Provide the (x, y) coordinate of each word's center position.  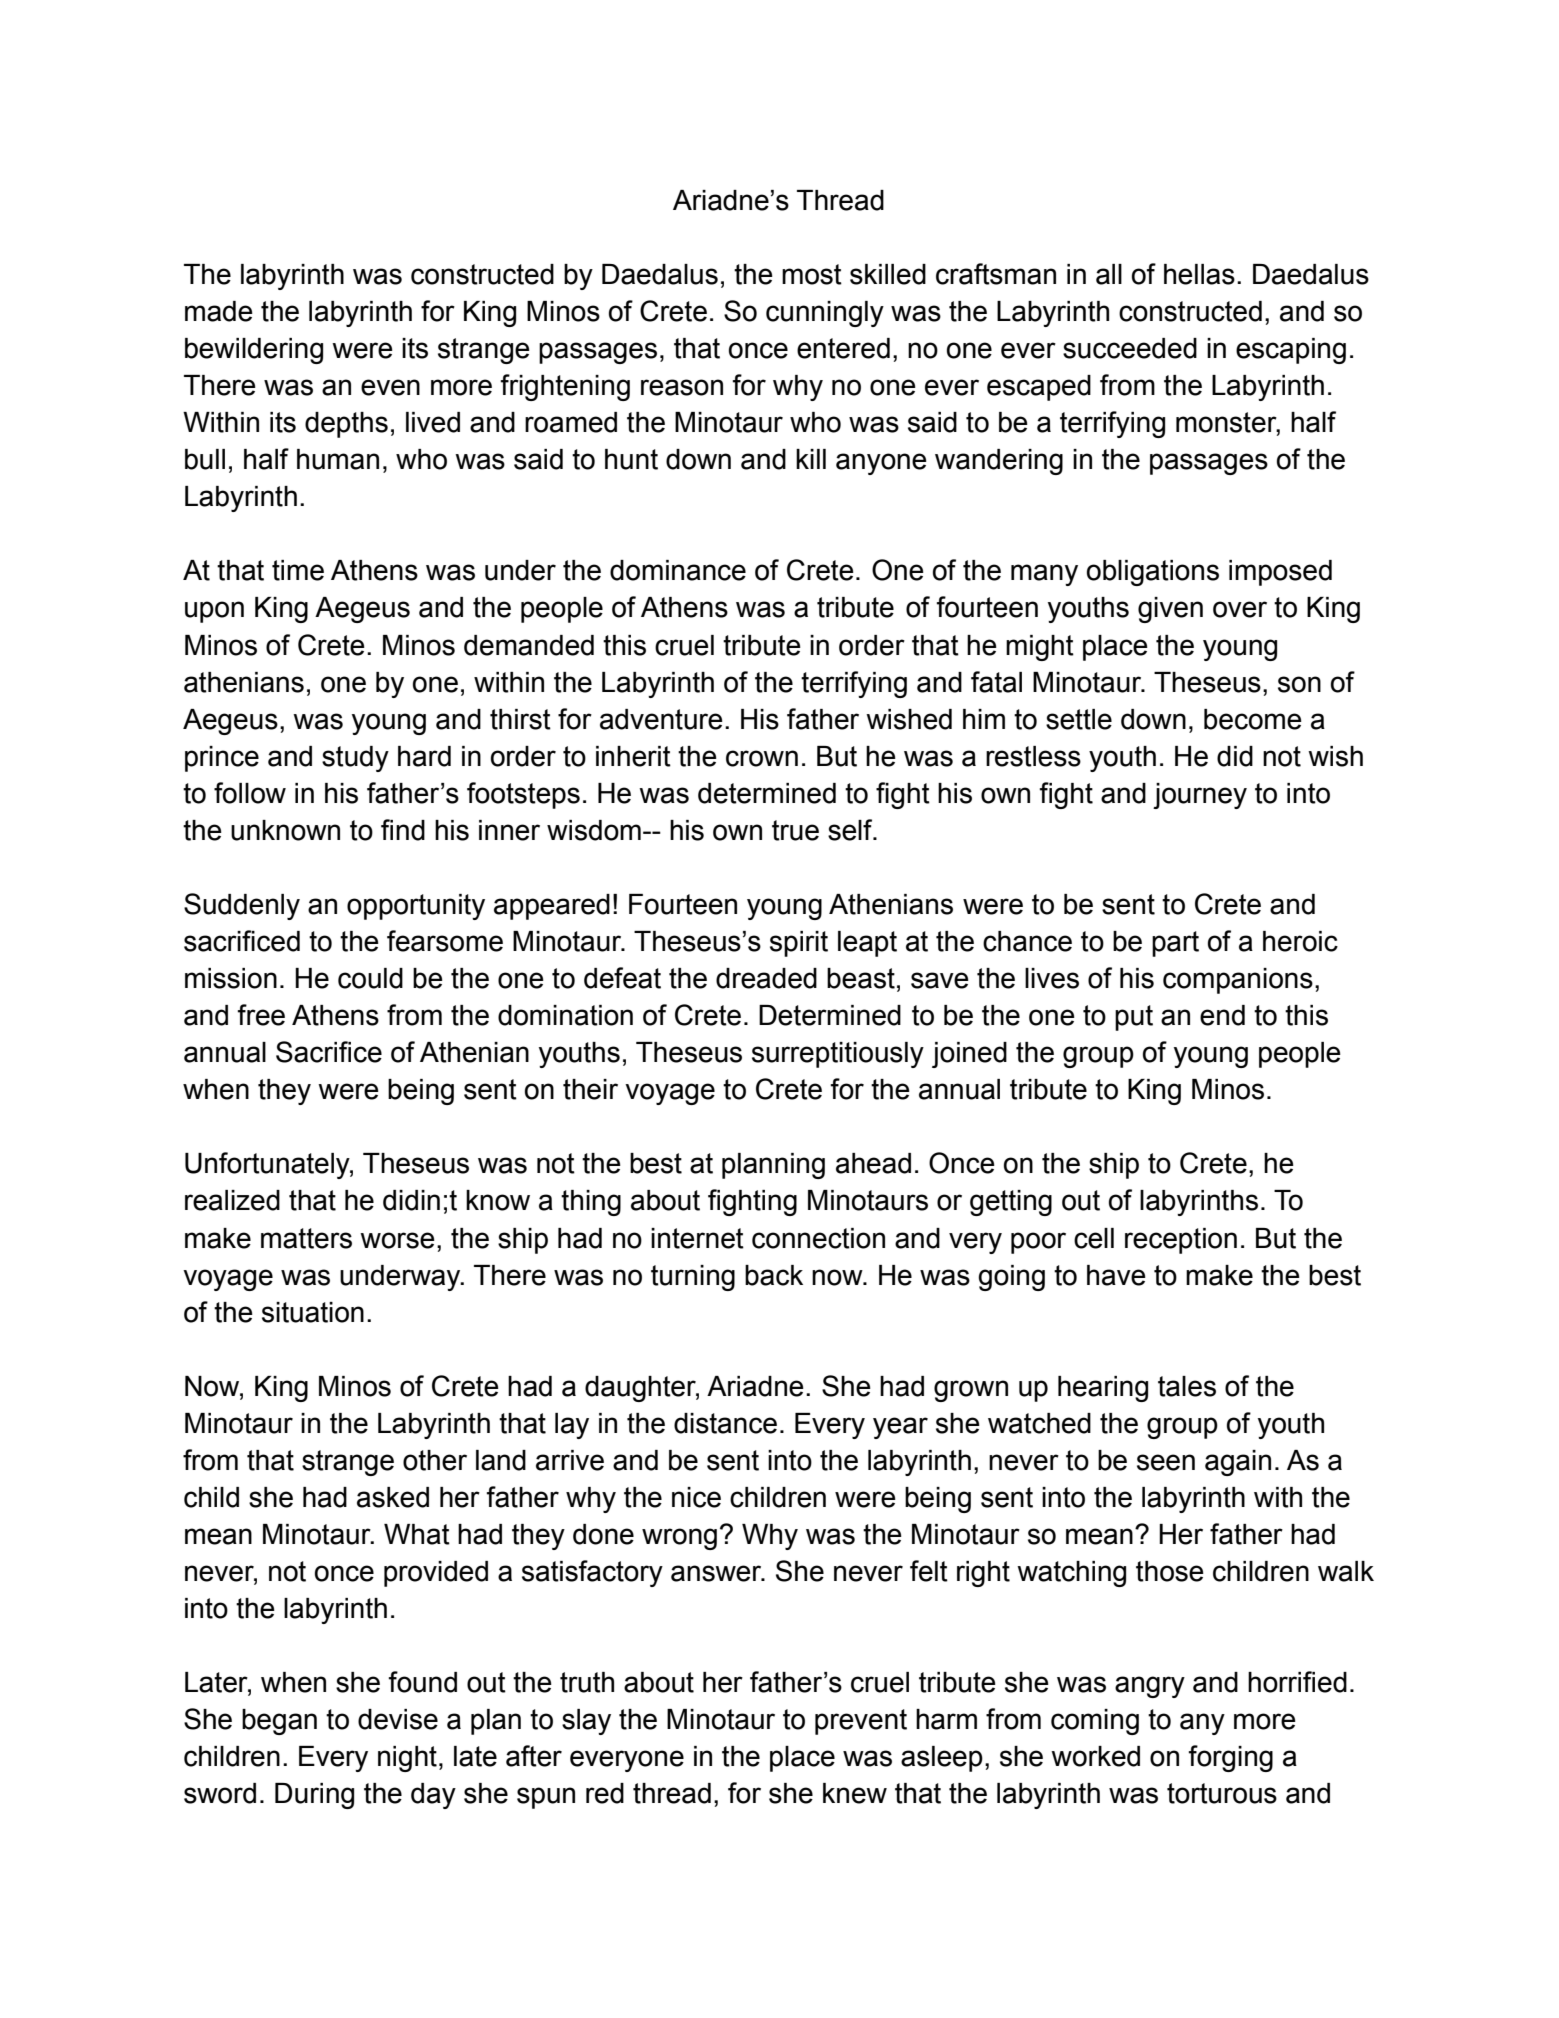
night (407, 1759)
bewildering (254, 351)
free (261, 1015)
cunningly (825, 314)
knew (855, 1793)
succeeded (1130, 348)
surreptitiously (838, 1055)
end (1222, 1015)
